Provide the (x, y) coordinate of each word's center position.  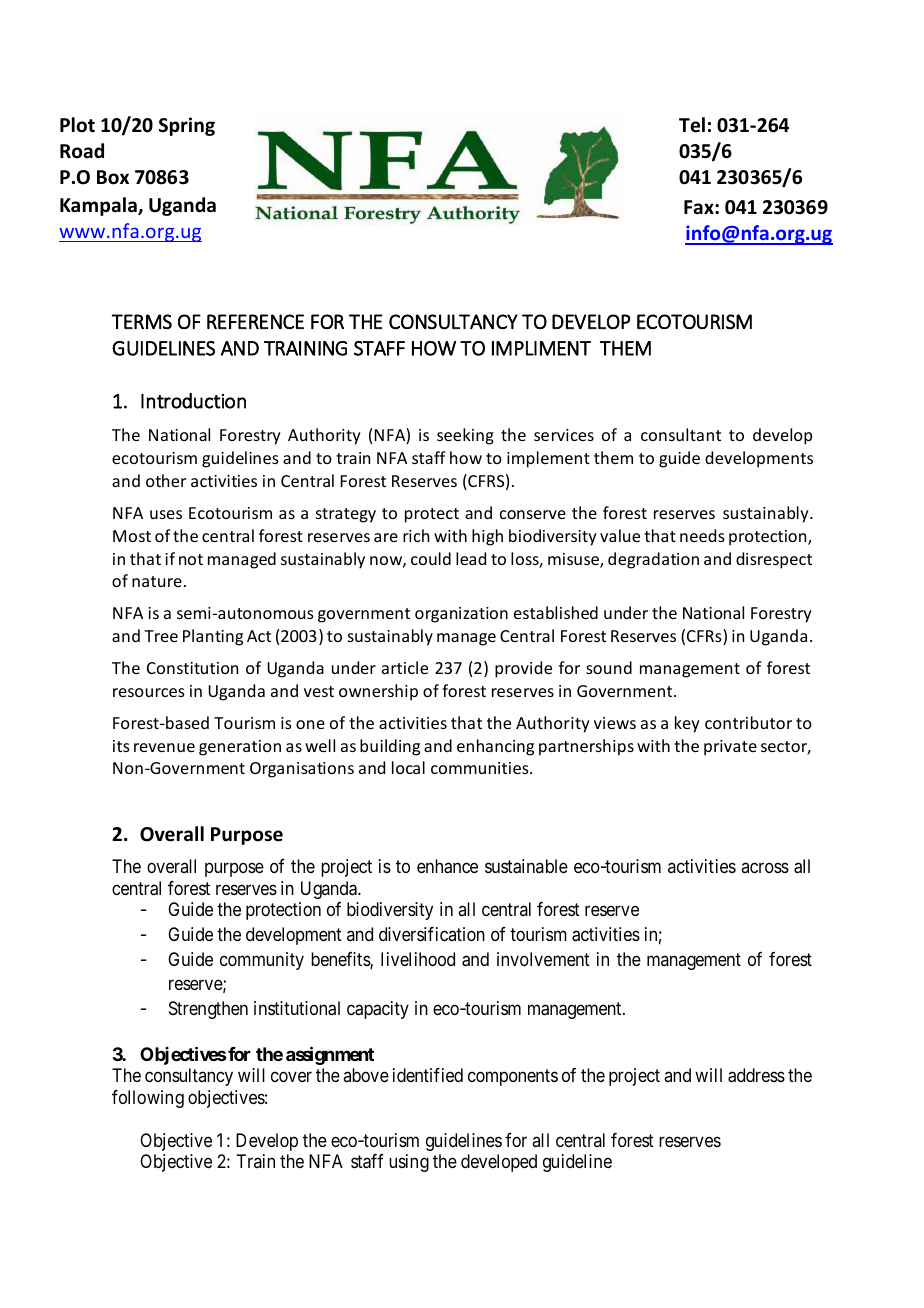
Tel (692, 125)
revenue (164, 747)
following (148, 1099)
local (408, 767)
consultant (681, 434)
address (756, 1075)
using (409, 1163)
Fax (700, 207)
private (730, 748)
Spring (187, 126)
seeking (465, 436)
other (166, 480)
